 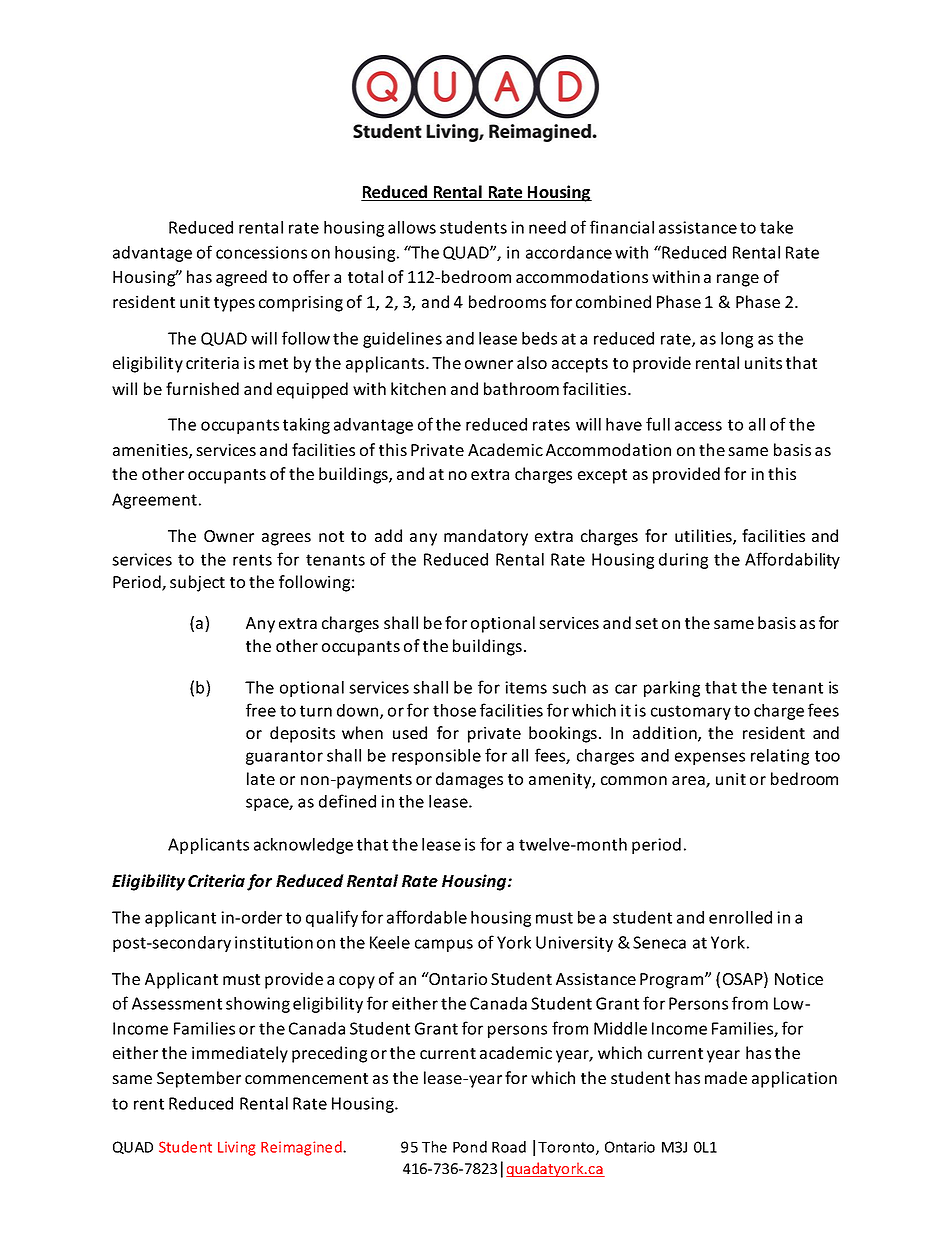 I want to click on customary, so click(x=691, y=712).
